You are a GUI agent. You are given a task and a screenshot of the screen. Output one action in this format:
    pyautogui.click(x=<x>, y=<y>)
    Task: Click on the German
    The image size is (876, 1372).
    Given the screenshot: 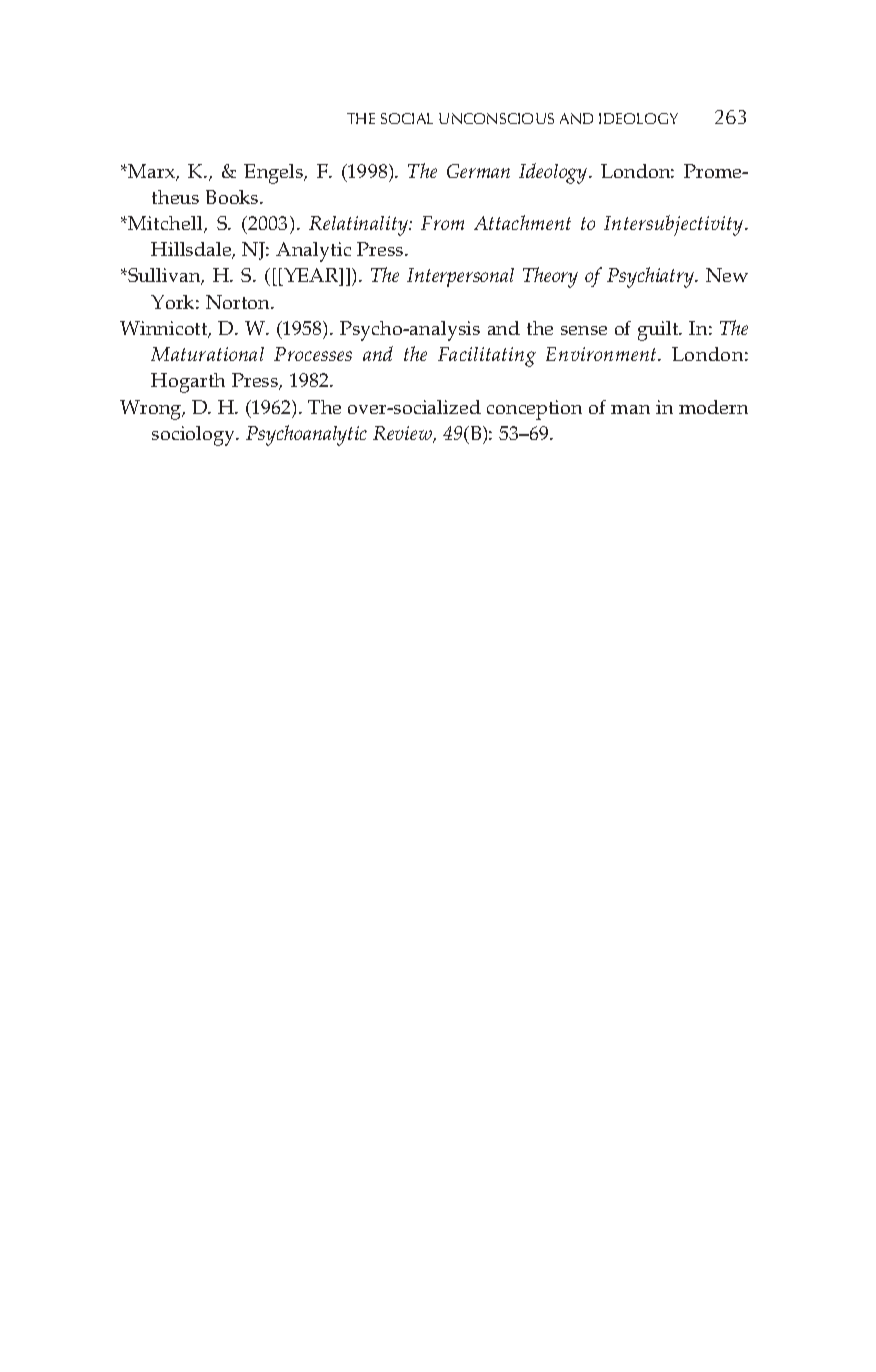 What is the action you would take?
    pyautogui.click(x=478, y=171)
